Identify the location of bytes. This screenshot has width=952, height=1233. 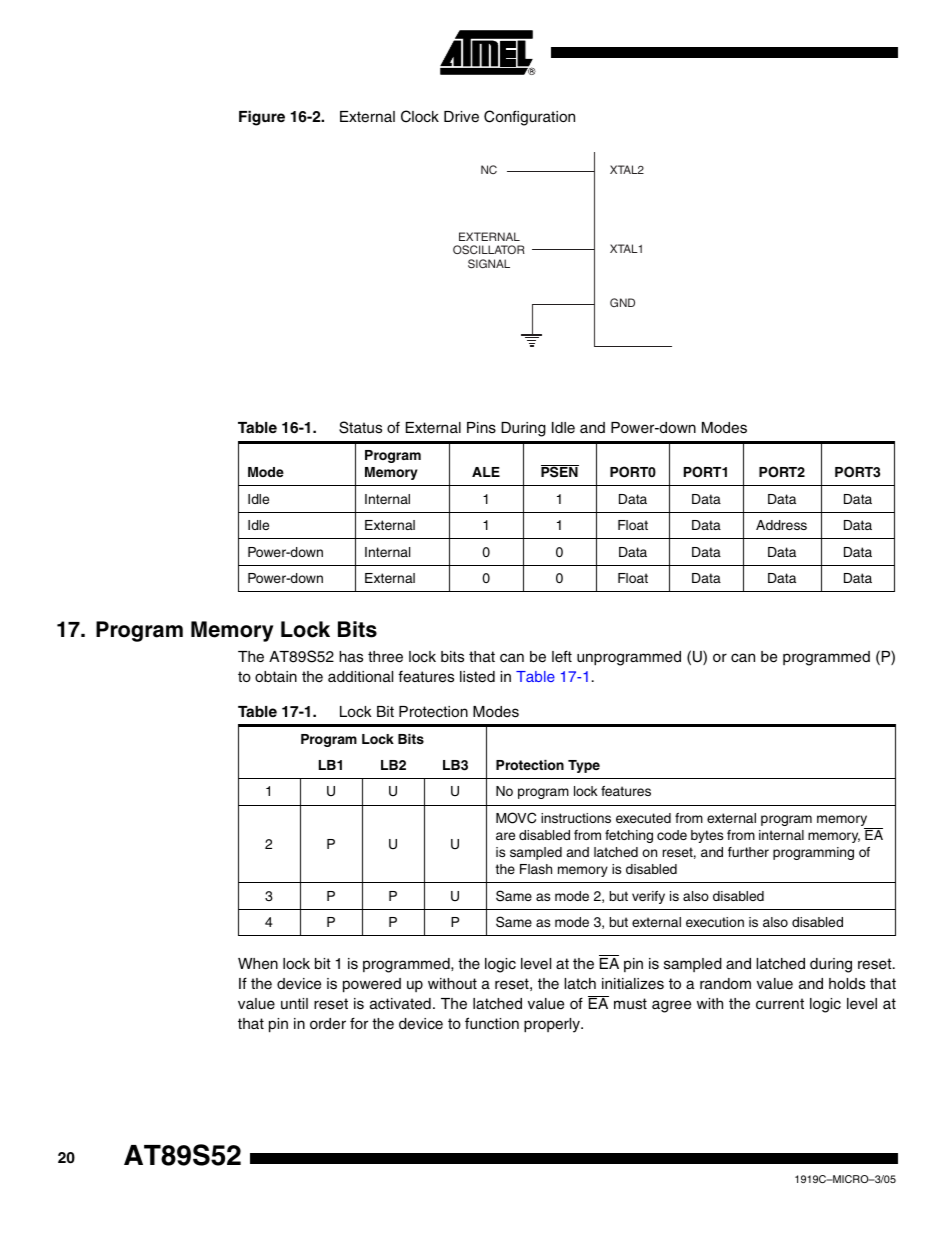
(707, 836).
